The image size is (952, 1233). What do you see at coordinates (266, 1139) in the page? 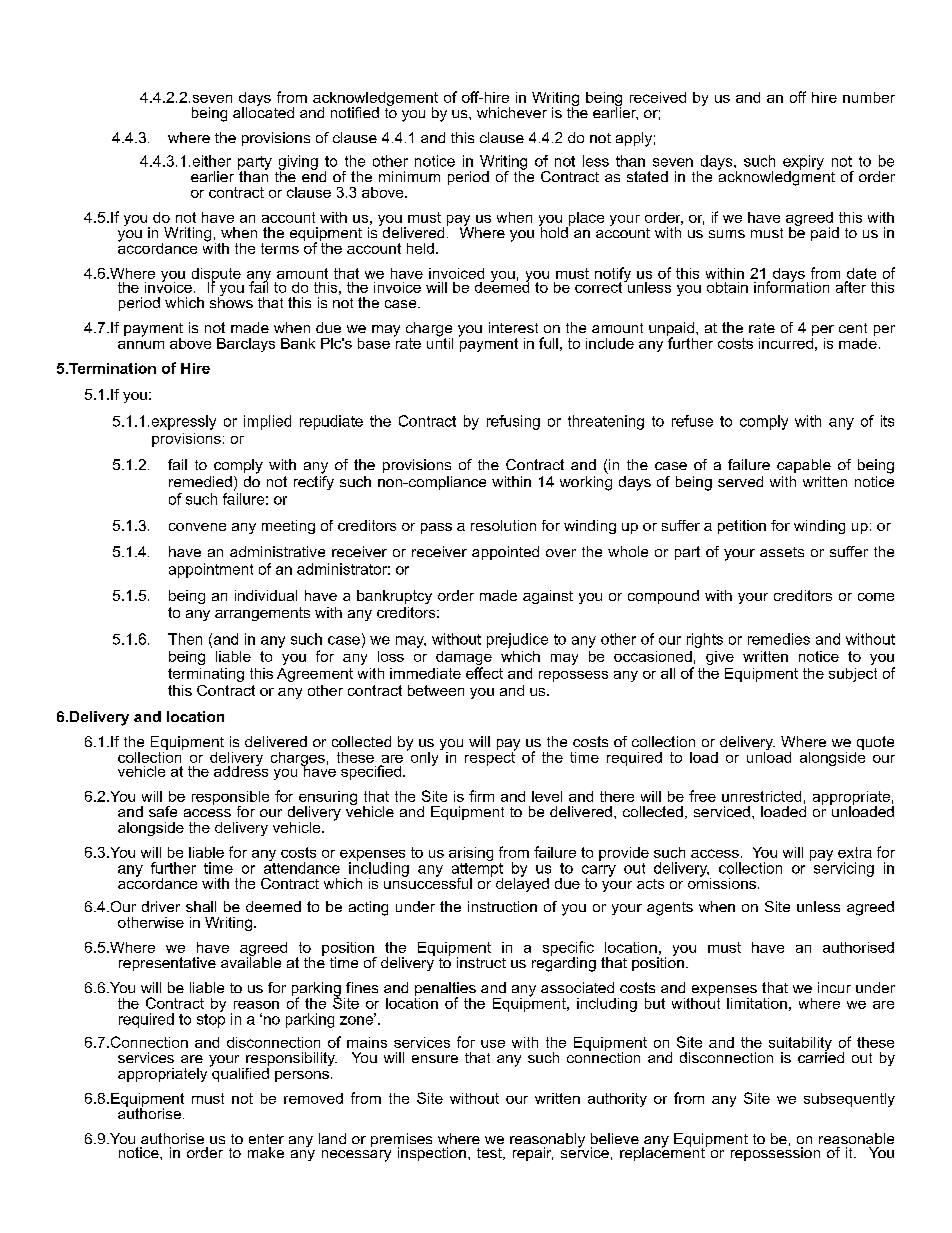
I see `enter` at bounding box center [266, 1139].
